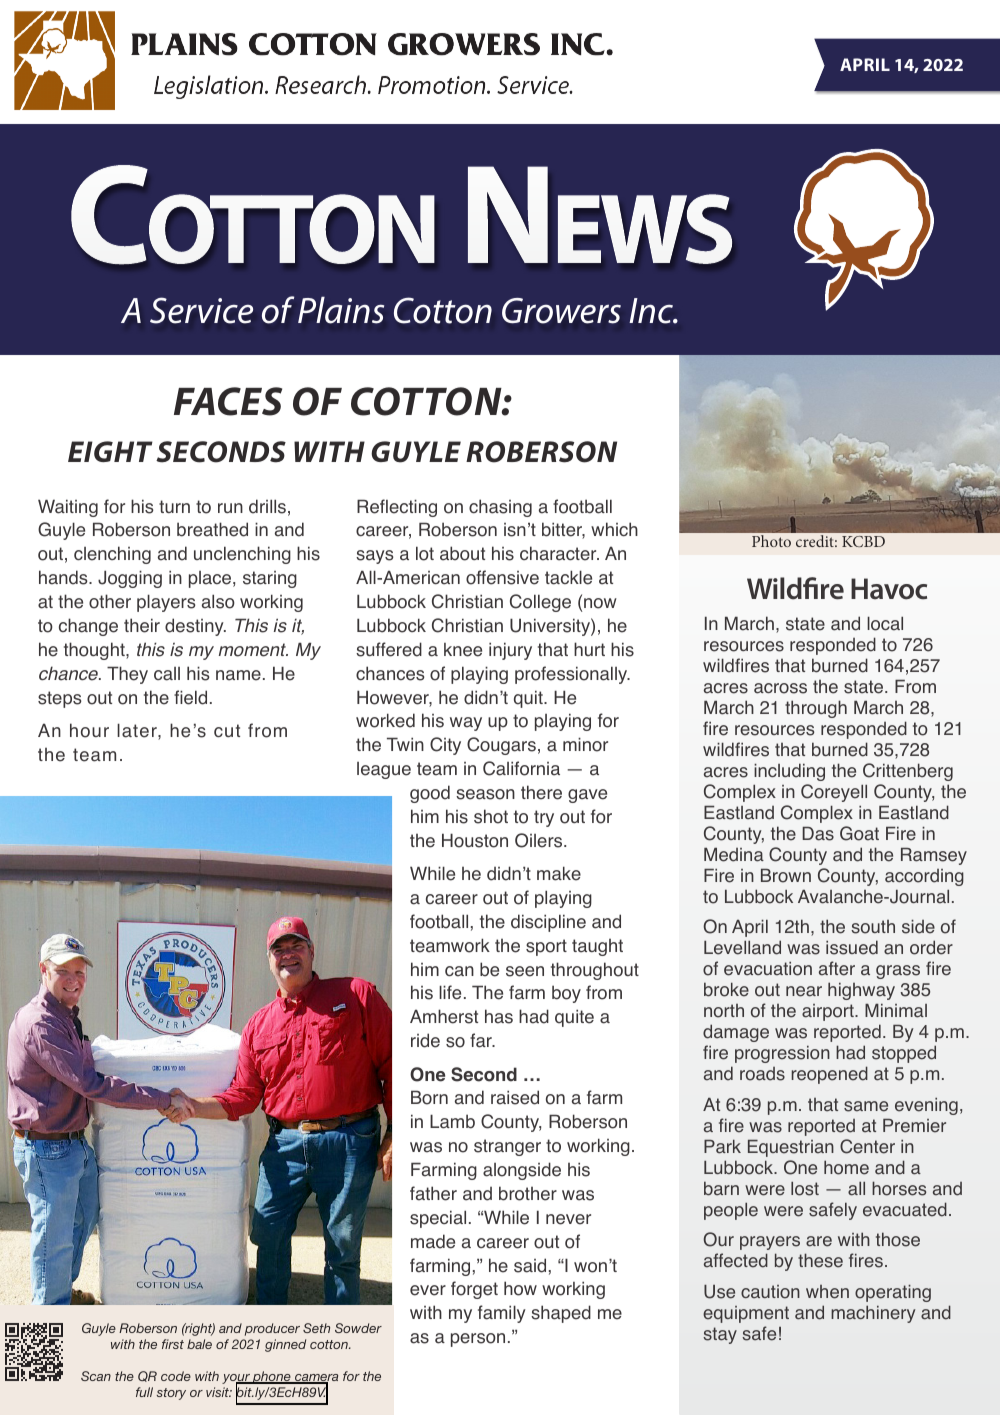 This screenshot has height=1415, width=1000. Describe the element at coordinates (818, 834) in the screenshot. I see `Das` at that location.
